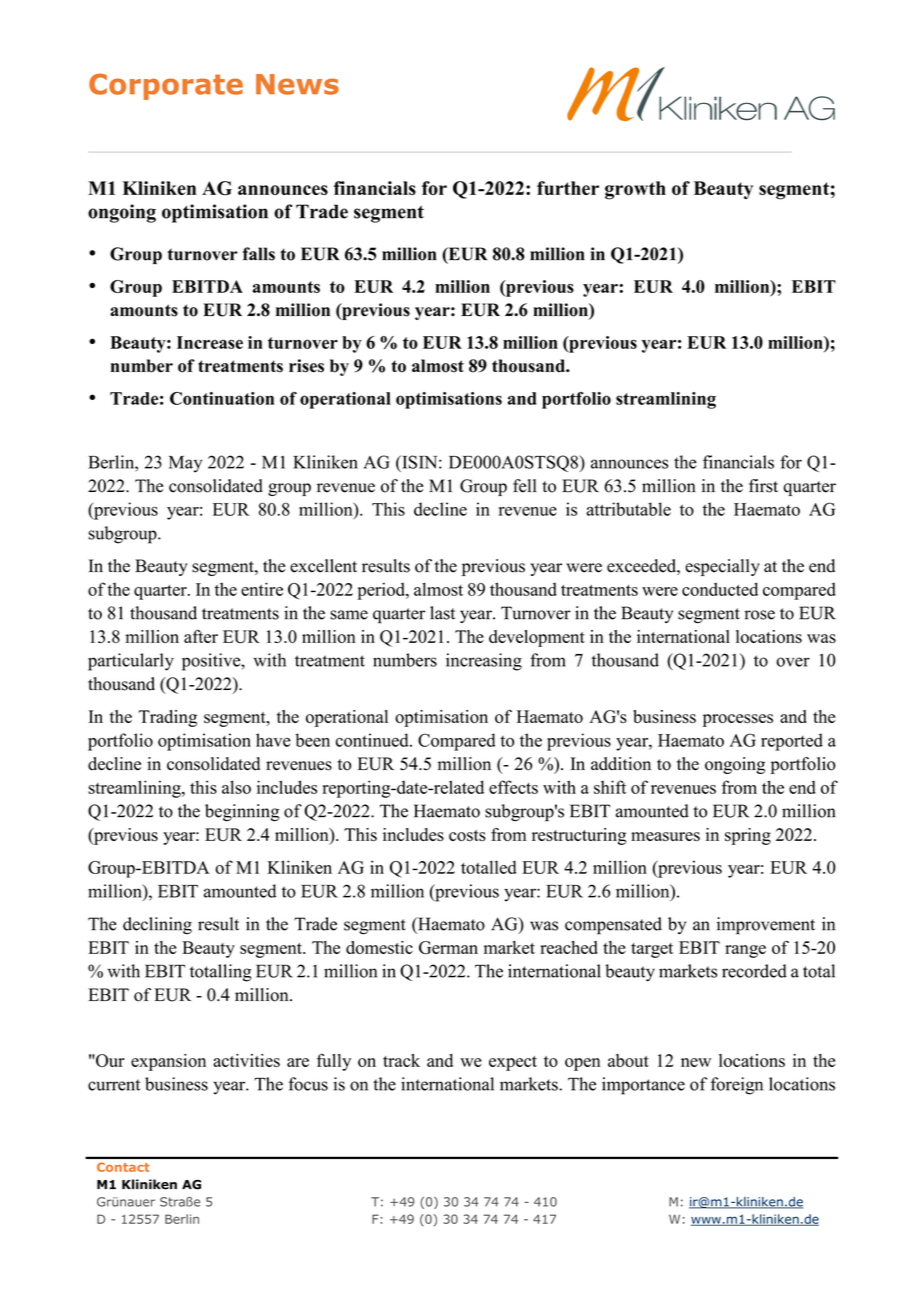 The image size is (924, 1308). I want to click on Corporate, so click(166, 87).
